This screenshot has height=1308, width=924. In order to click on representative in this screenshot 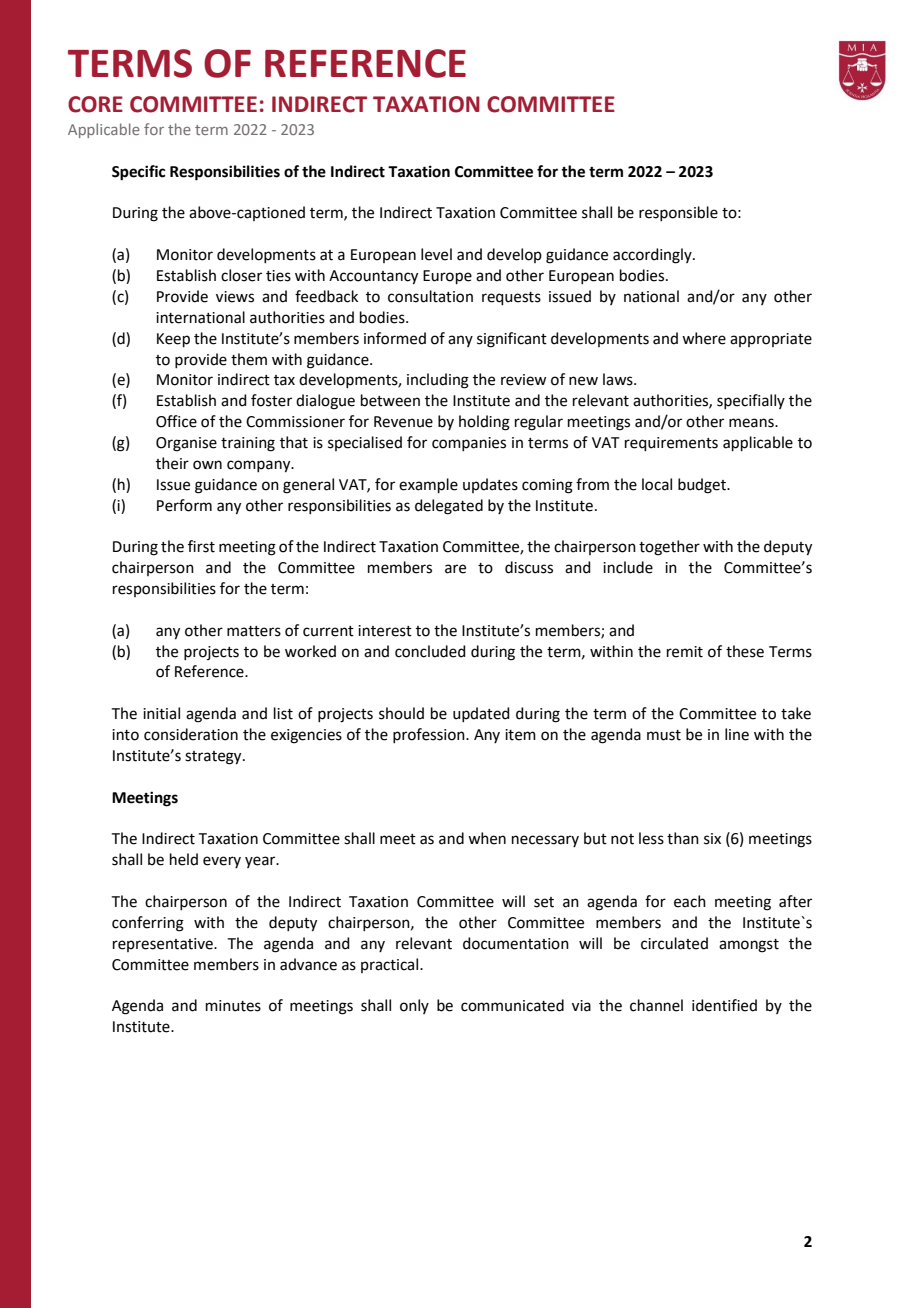, I will do `click(164, 945)`.
